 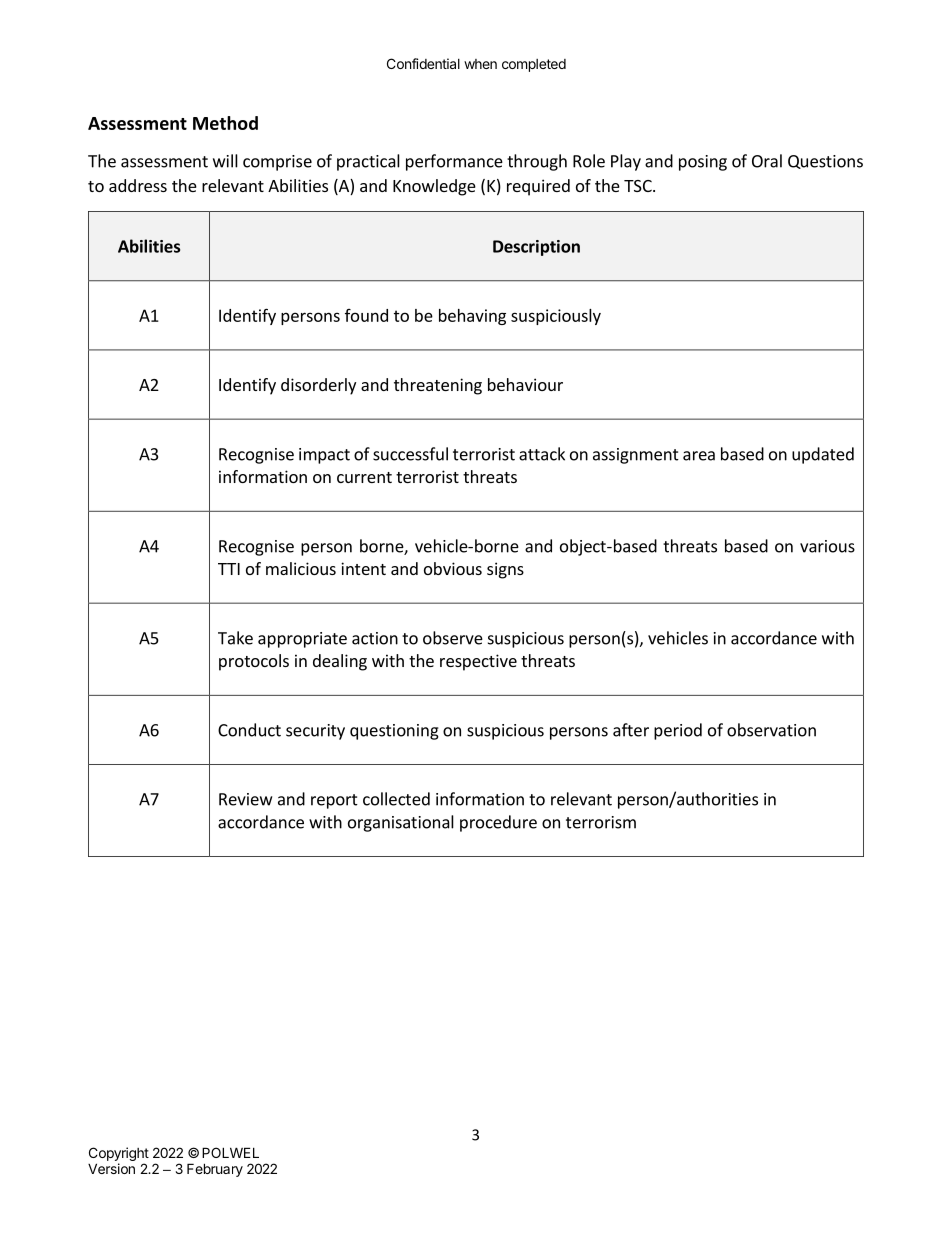 I want to click on Take, so click(x=235, y=638).
